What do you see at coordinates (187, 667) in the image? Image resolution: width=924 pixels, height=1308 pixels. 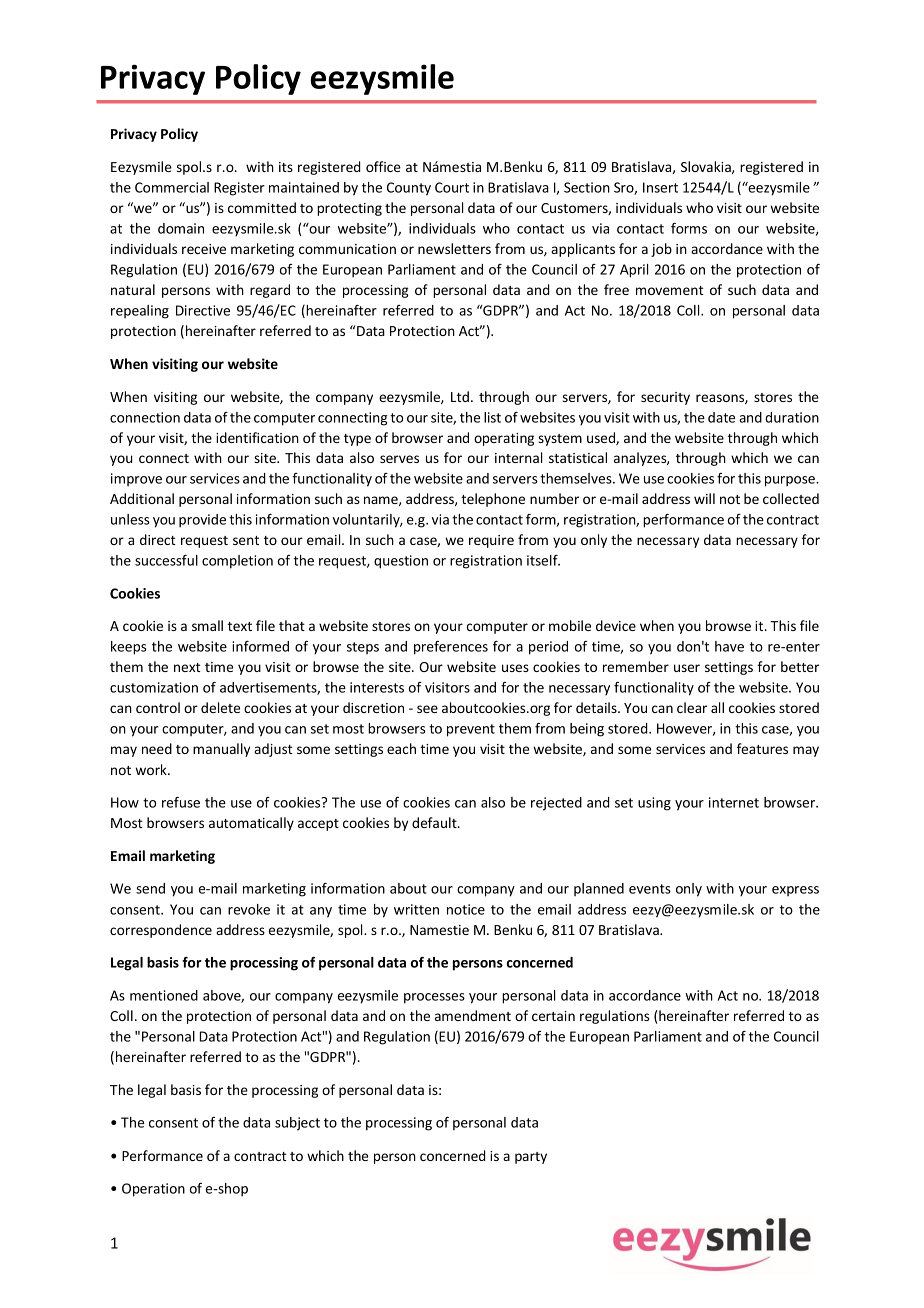 I see `next` at bounding box center [187, 667].
